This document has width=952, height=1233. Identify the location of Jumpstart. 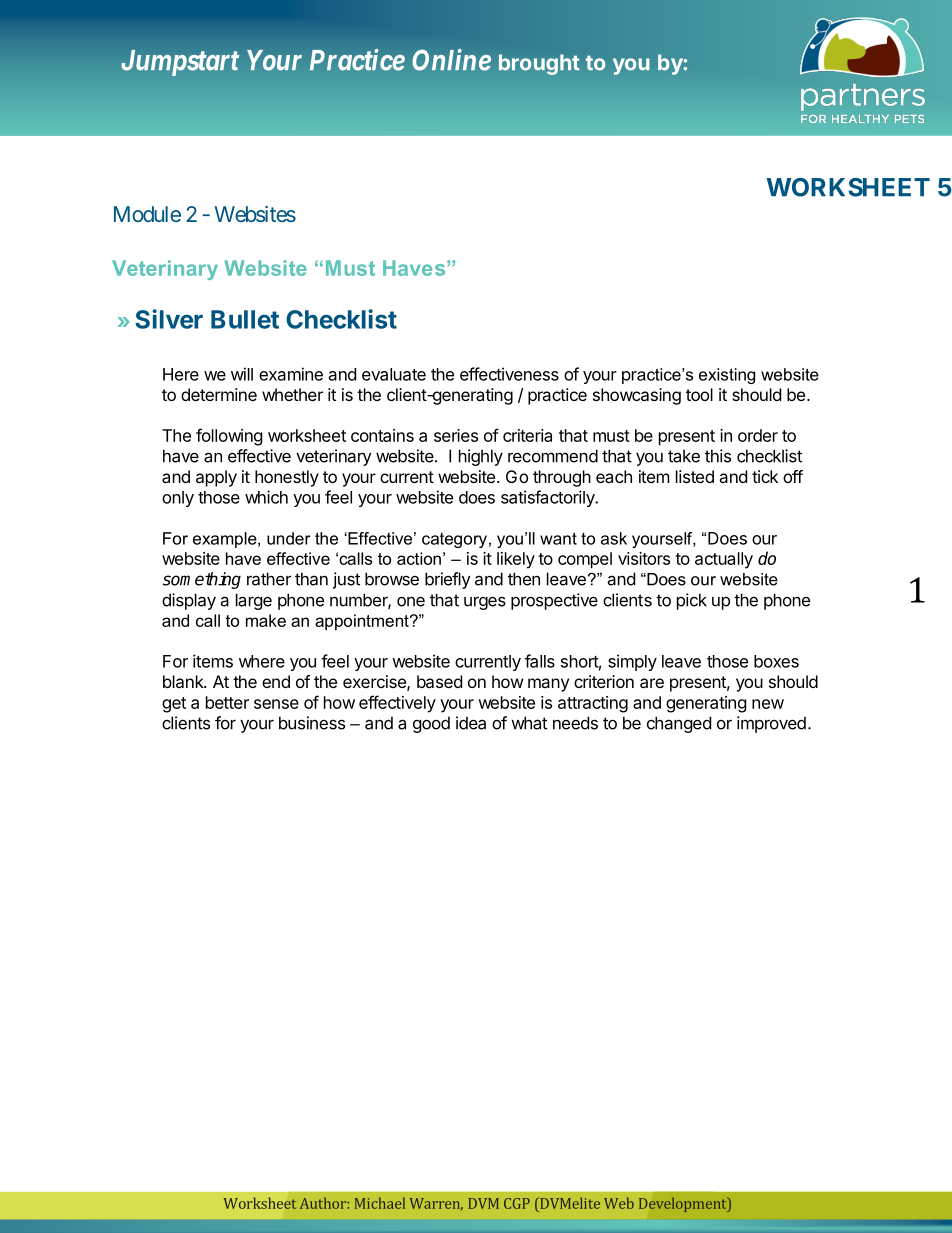
(180, 63).
